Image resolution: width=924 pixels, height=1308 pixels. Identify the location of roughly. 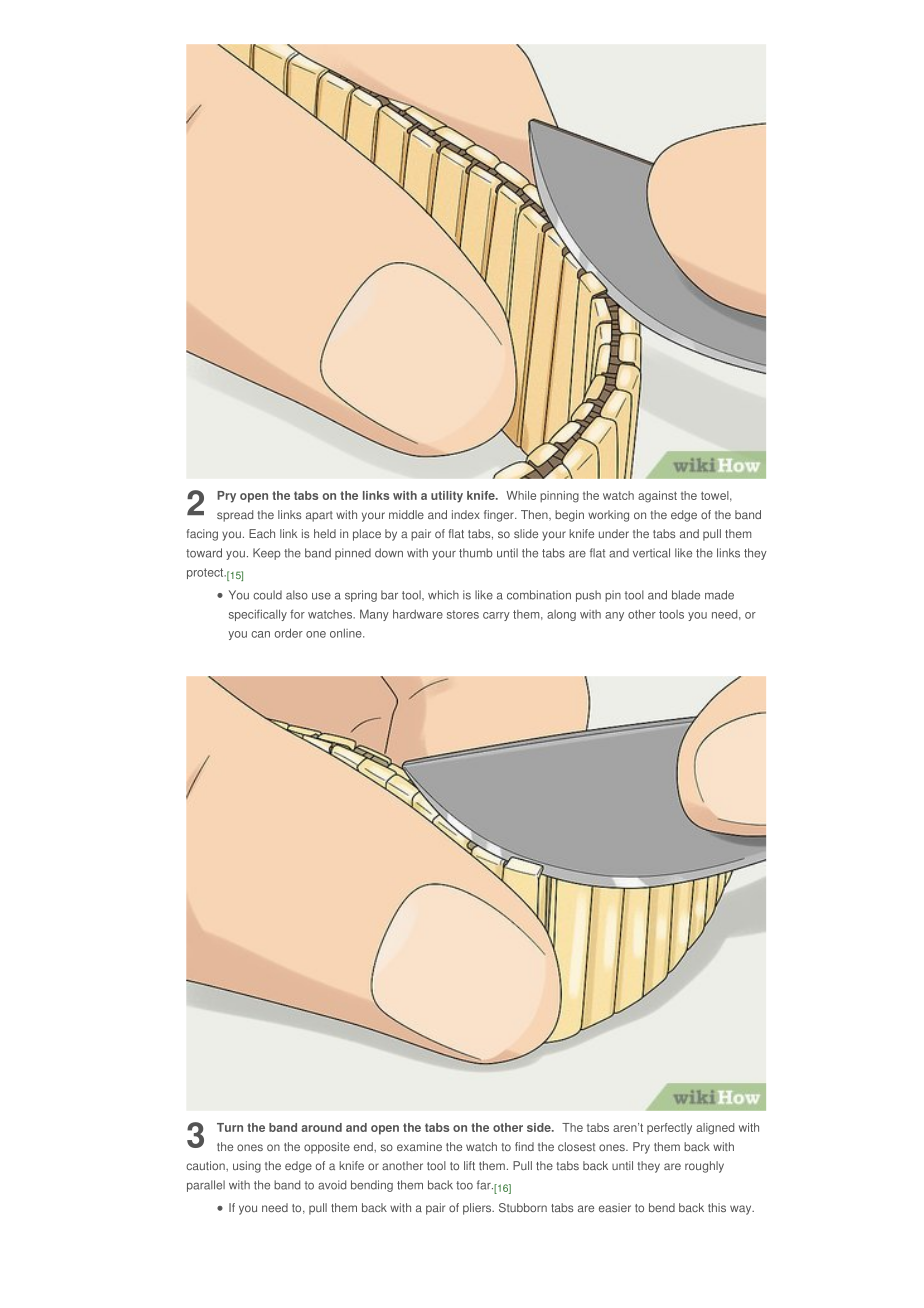
(704, 1167).
